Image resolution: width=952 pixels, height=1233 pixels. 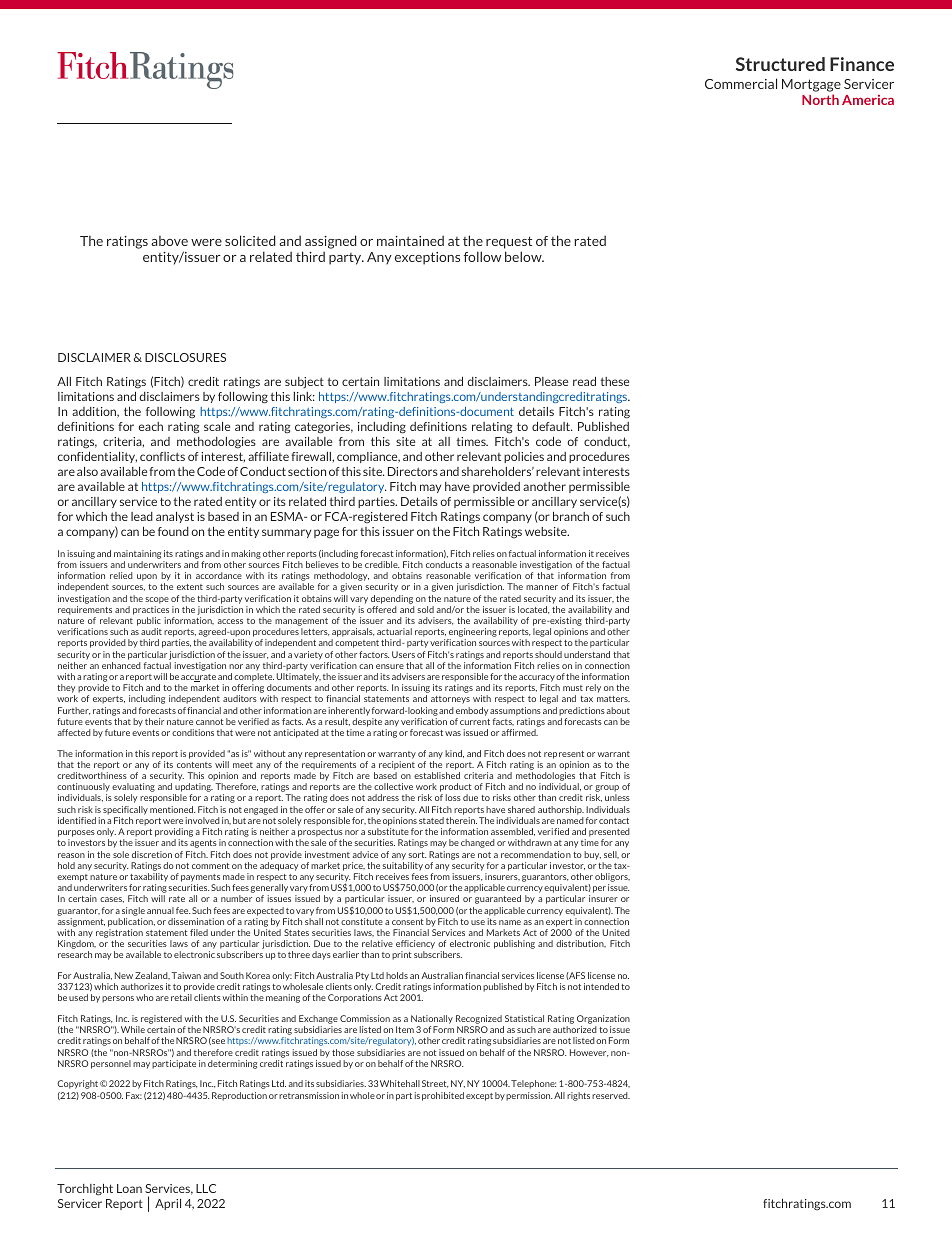 What do you see at coordinates (151, 610) in the image?
I see `practices` at bounding box center [151, 610].
